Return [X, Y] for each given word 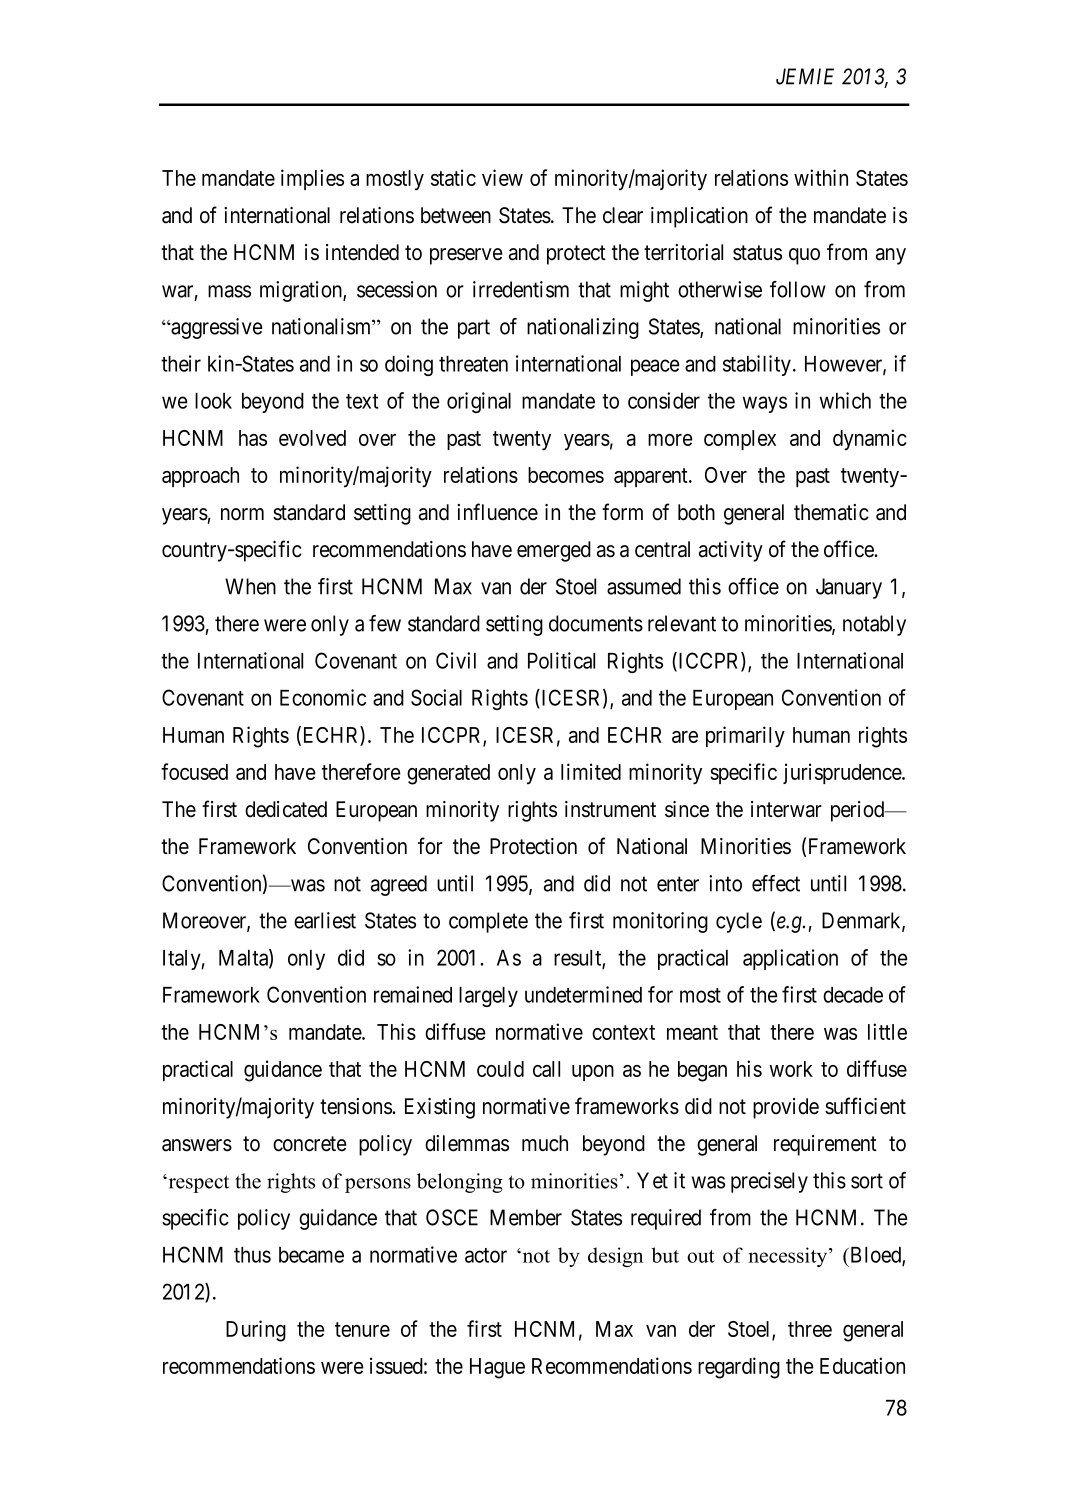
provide [786, 1108]
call [546, 1069]
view [502, 177]
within [821, 177]
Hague [497, 1368]
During [256, 1331]
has [253, 438]
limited [591, 771]
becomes [566, 475]
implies [312, 179]
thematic [831, 512]
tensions [356, 1106]
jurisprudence [843, 773]
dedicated [286, 809]
